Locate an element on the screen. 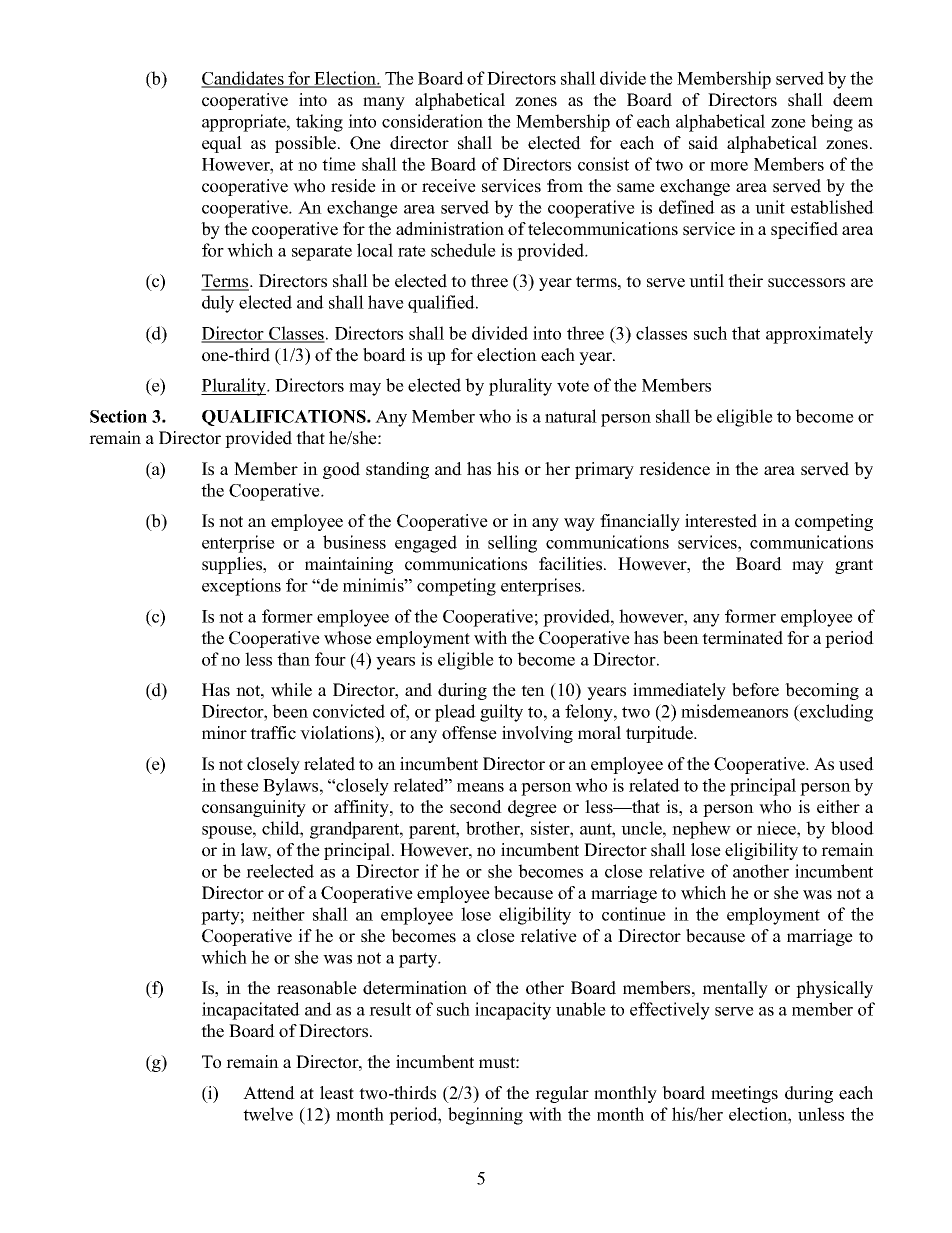 The height and width of the screenshot is (1233, 952). duly is located at coordinates (218, 304).
